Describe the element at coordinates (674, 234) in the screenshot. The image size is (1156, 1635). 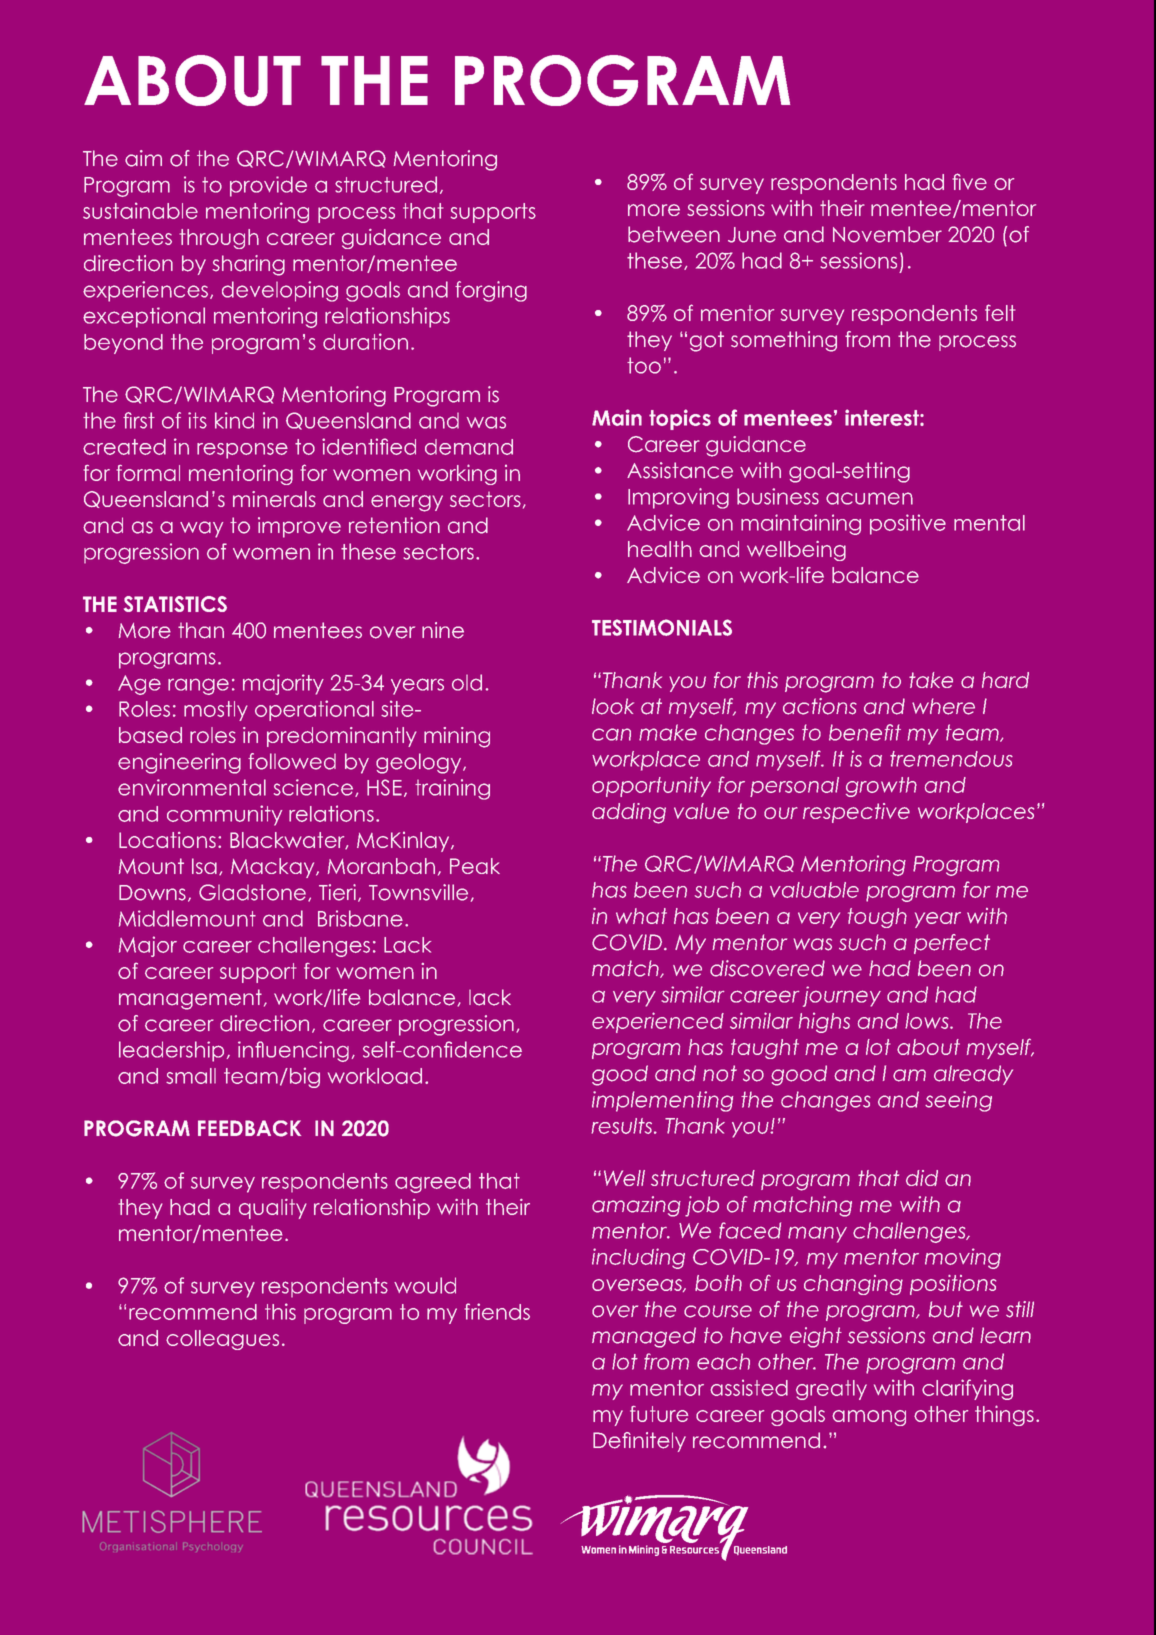
I see `between` at that location.
